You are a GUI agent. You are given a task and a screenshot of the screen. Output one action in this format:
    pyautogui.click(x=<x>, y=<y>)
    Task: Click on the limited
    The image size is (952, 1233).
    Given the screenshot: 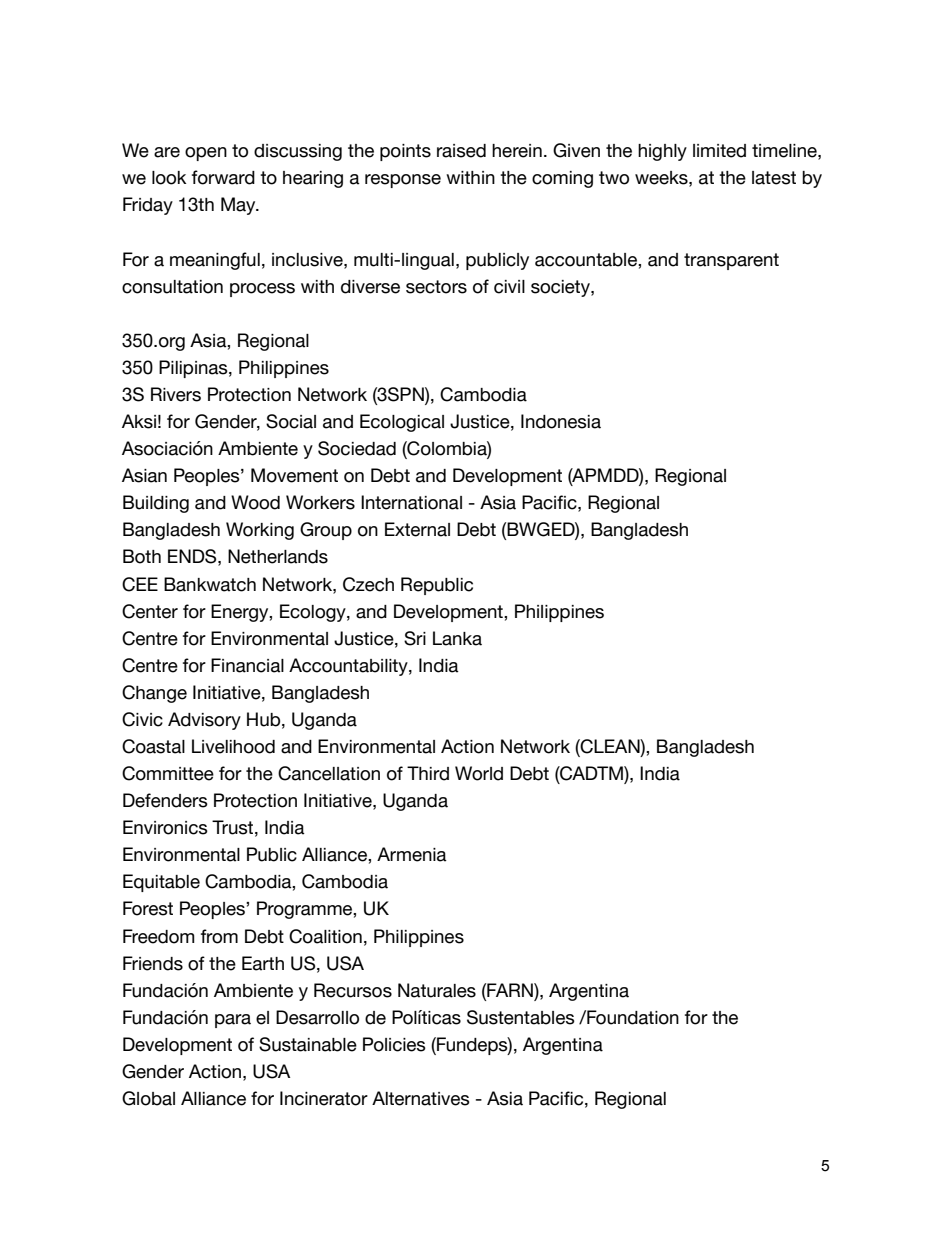 What is the action you would take?
    pyautogui.click(x=719, y=151)
